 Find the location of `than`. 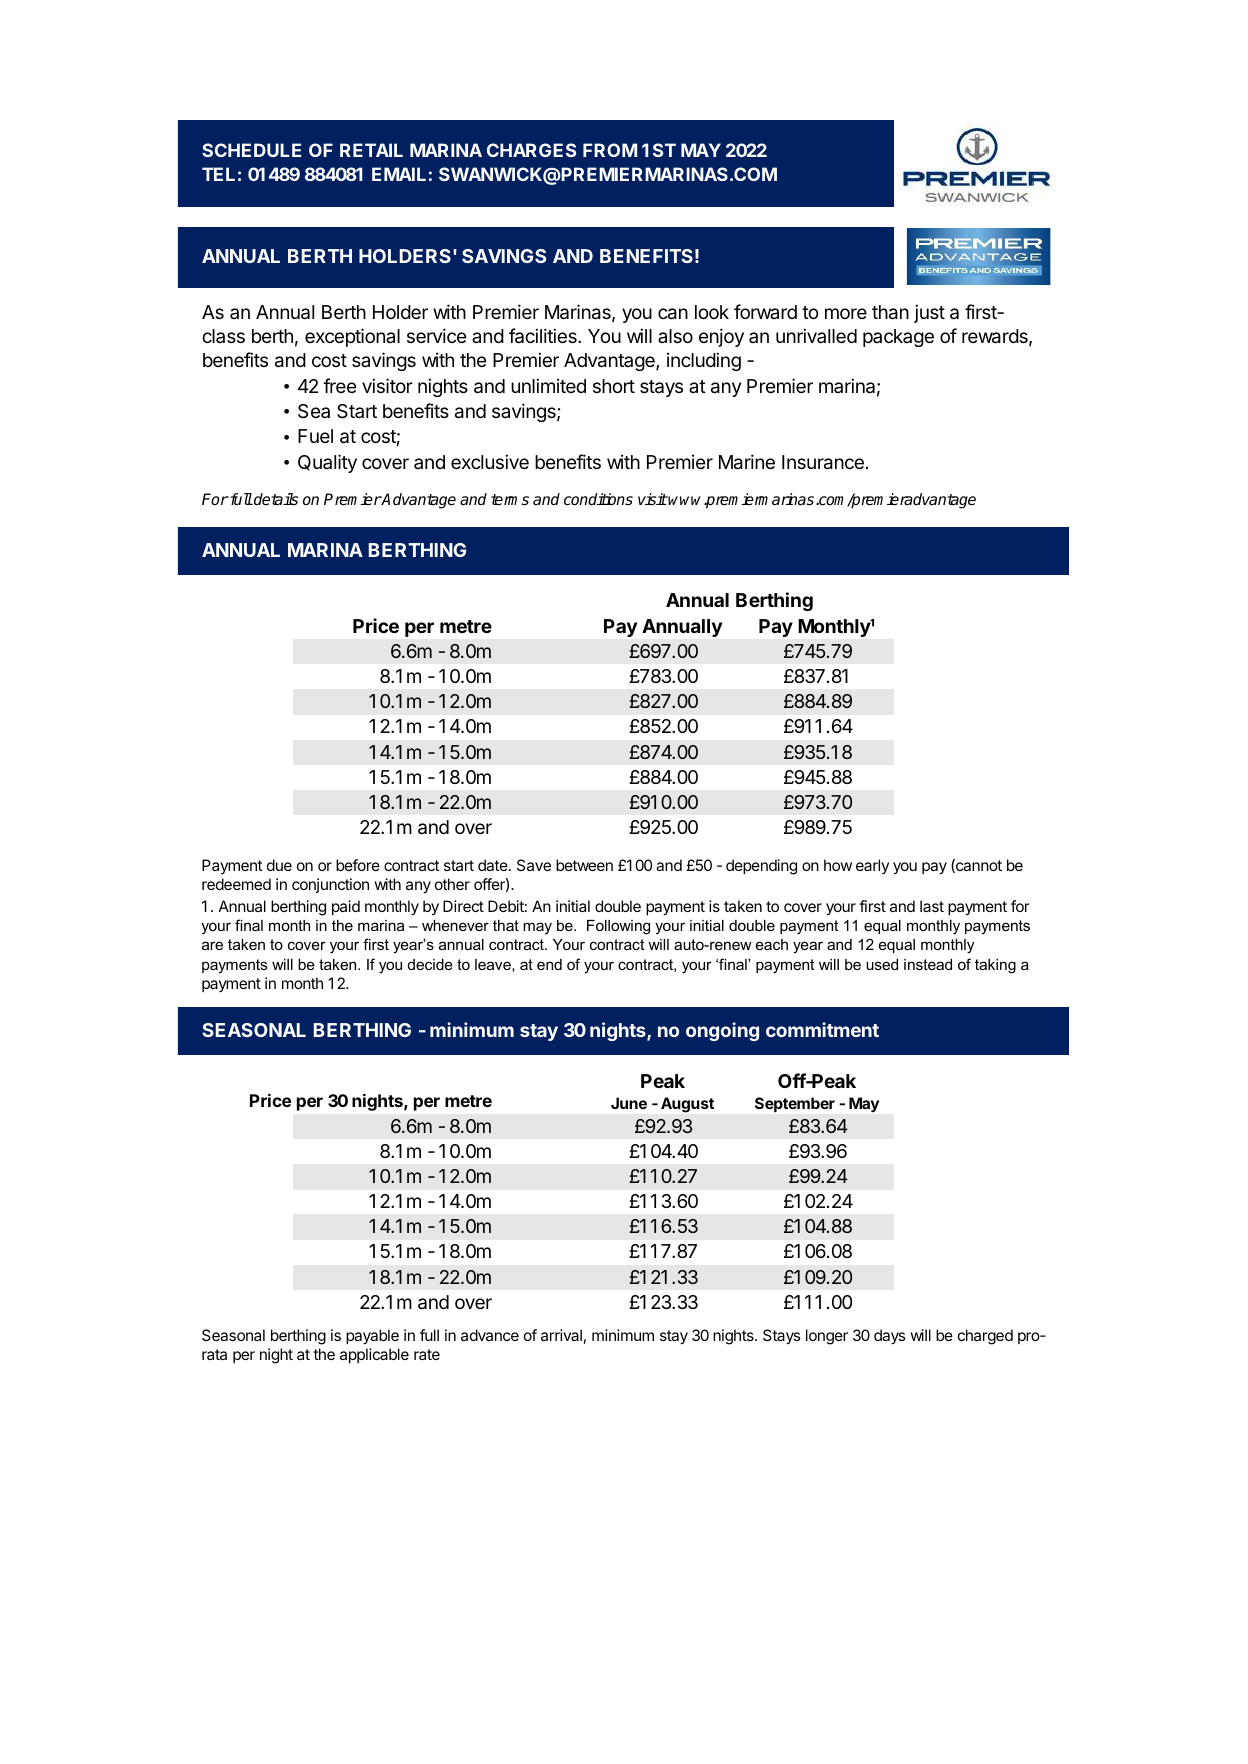

than is located at coordinates (890, 312).
